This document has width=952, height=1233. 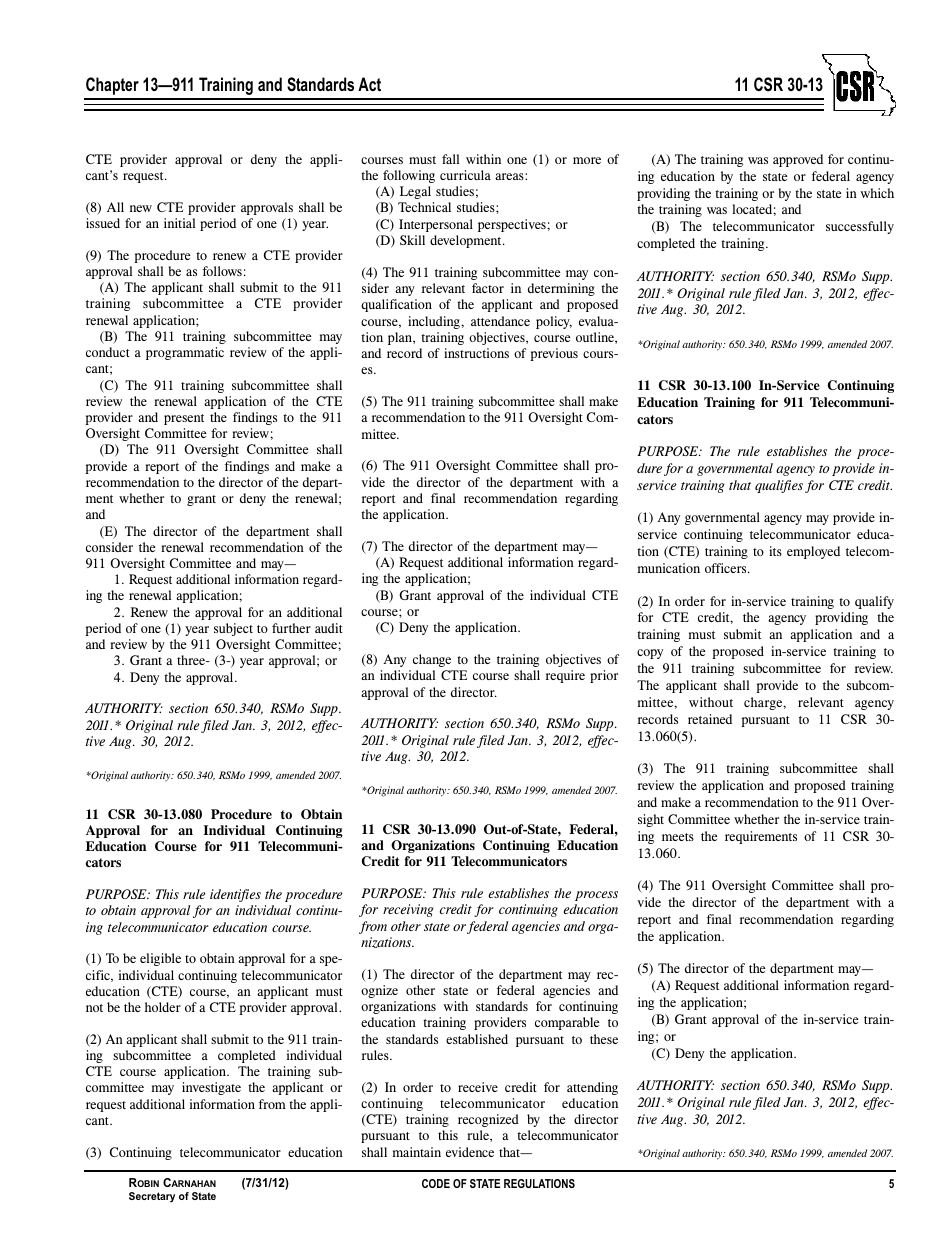 I want to click on previous, so click(x=554, y=354).
